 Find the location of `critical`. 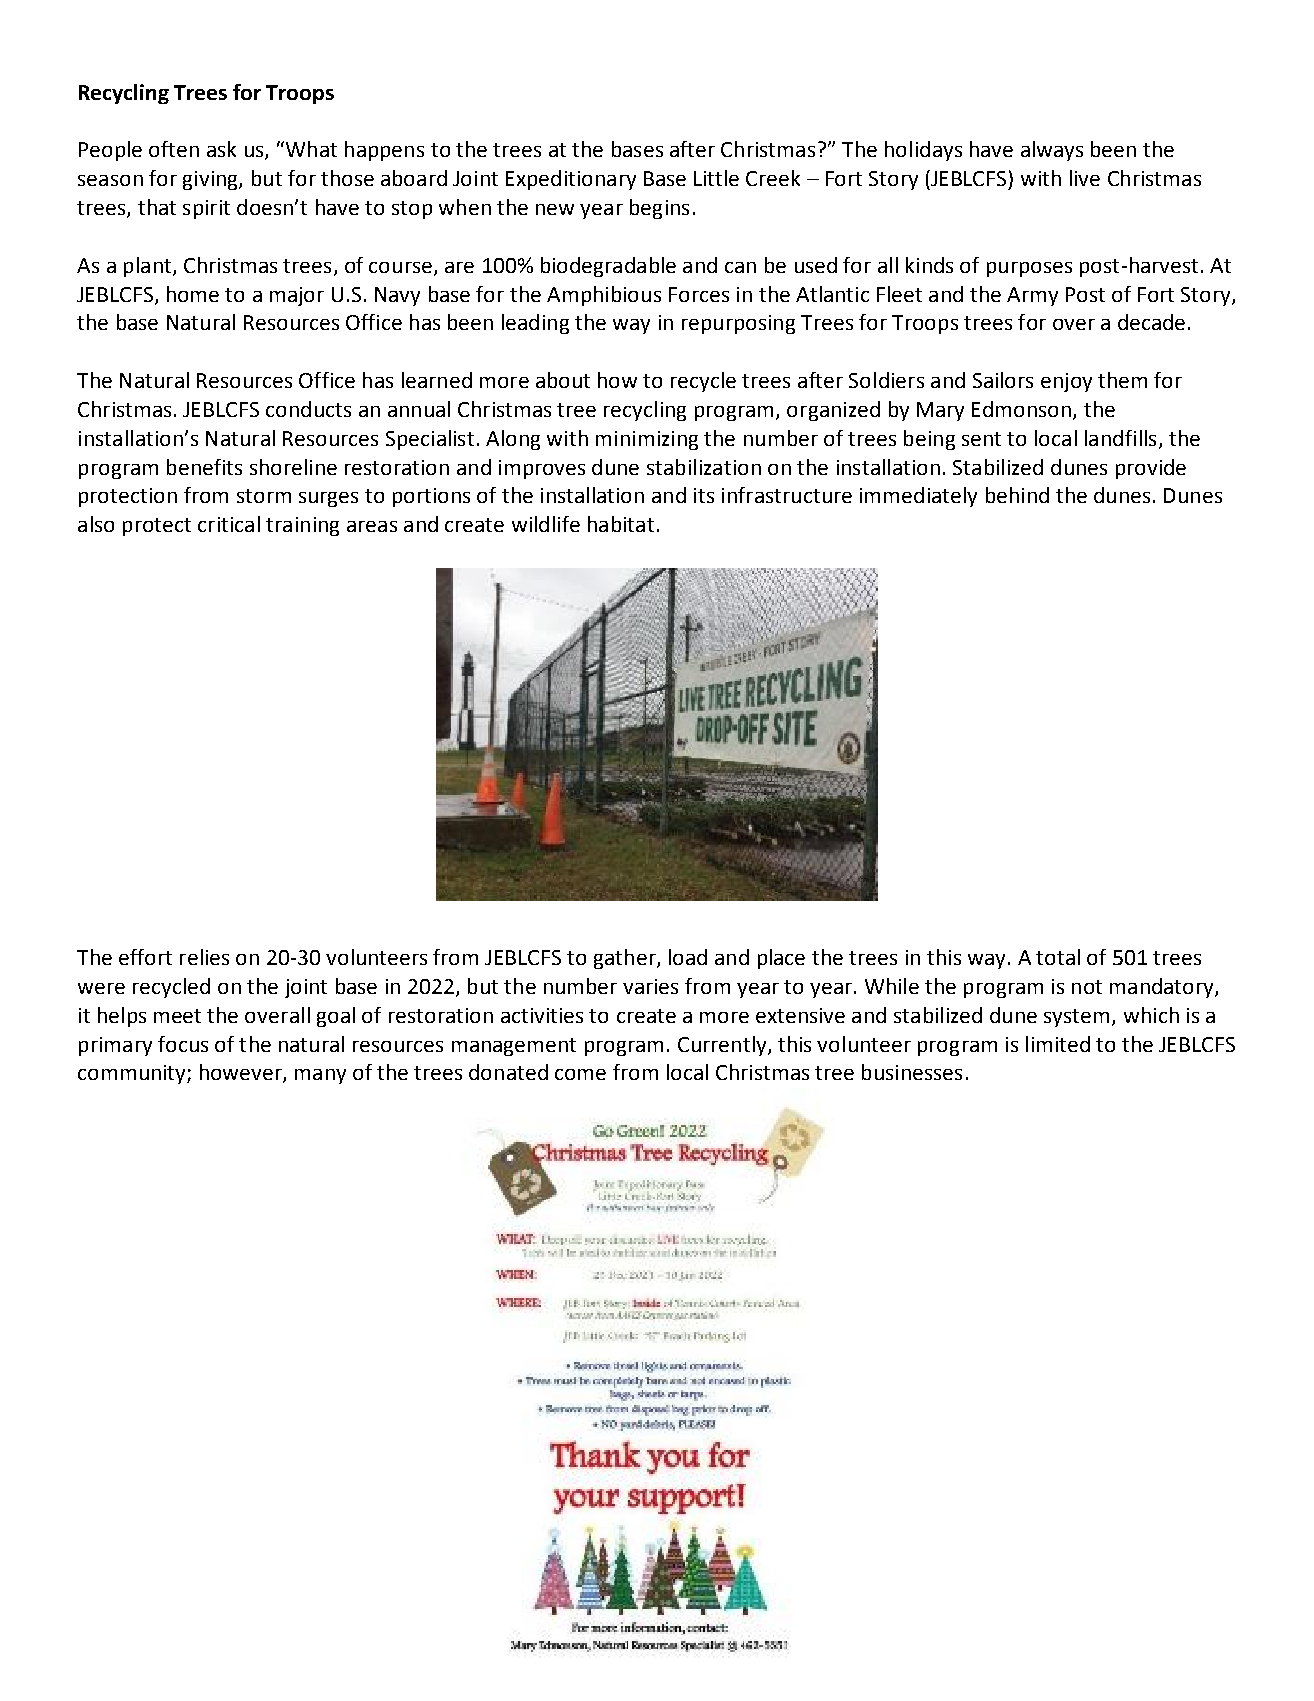

critical is located at coordinates (229, 524).
